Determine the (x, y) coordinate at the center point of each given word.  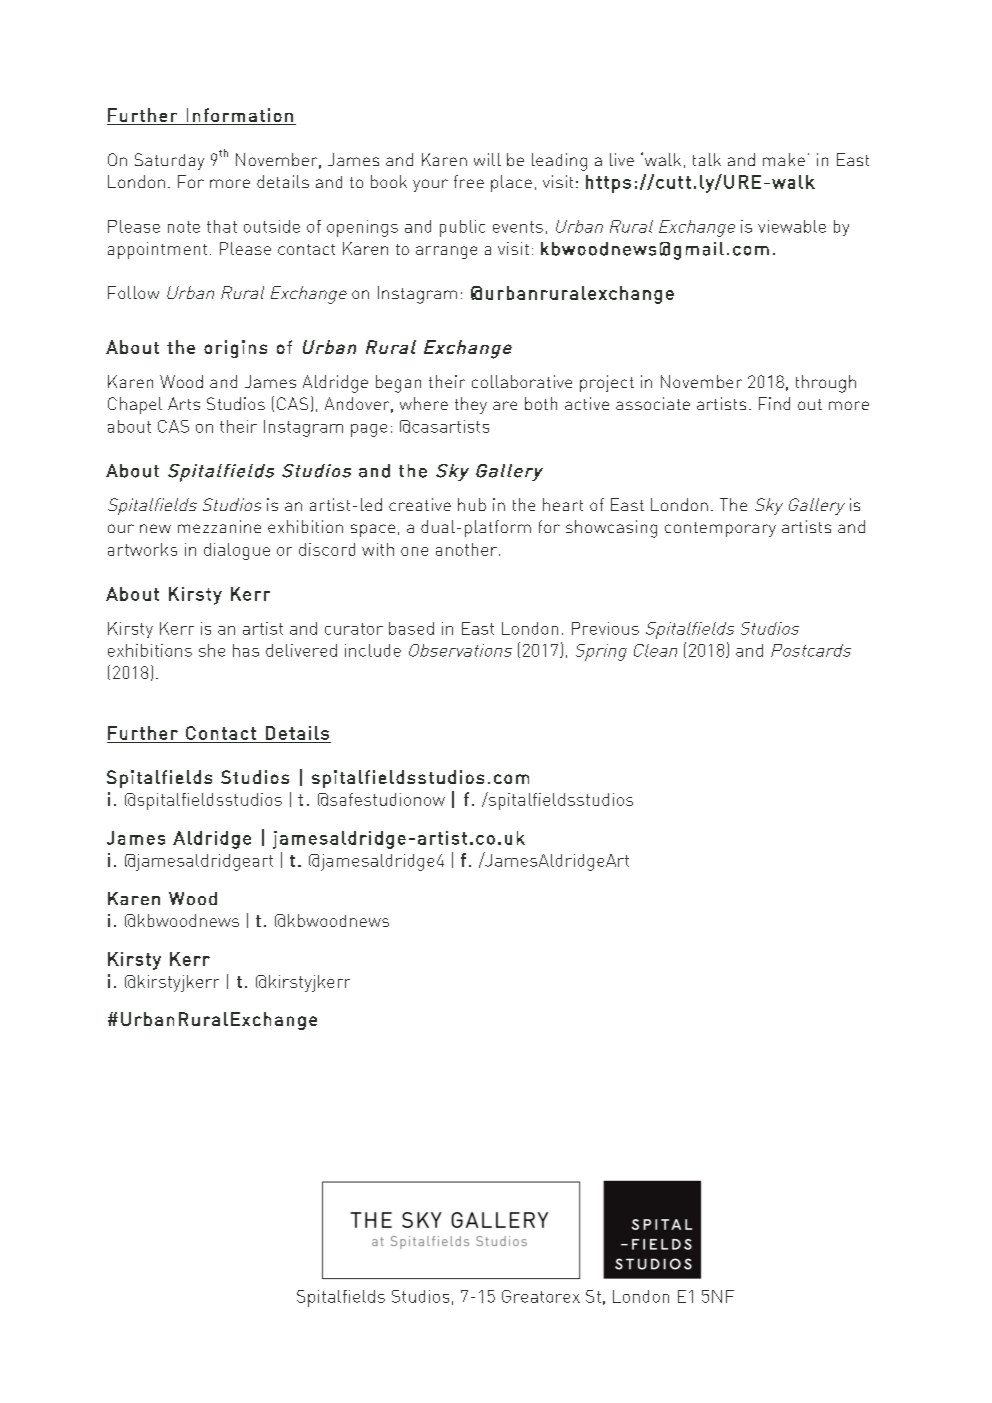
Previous (605, 628)
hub (472, 504)
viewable (792, 226)
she (212, 650)
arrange (446, 252)
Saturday (169, 161)
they (471, 405)
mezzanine (219, 526)
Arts (184, 403)
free (469, 181)
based (411, 628)
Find (774, 403)
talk (707, 159)
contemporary (720, 529)
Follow (133, 292)
